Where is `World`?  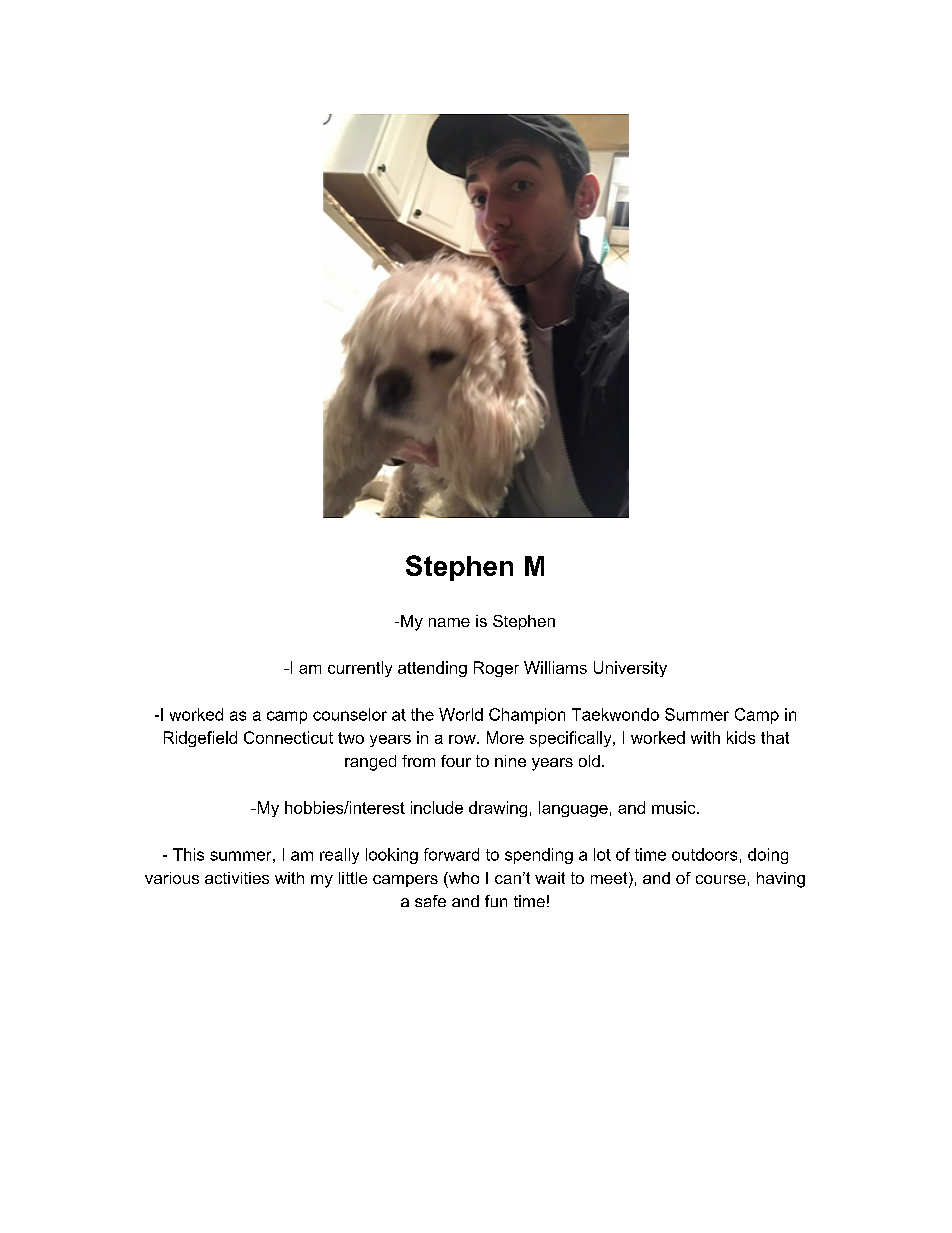 World is located at coordinates (461, 714).
